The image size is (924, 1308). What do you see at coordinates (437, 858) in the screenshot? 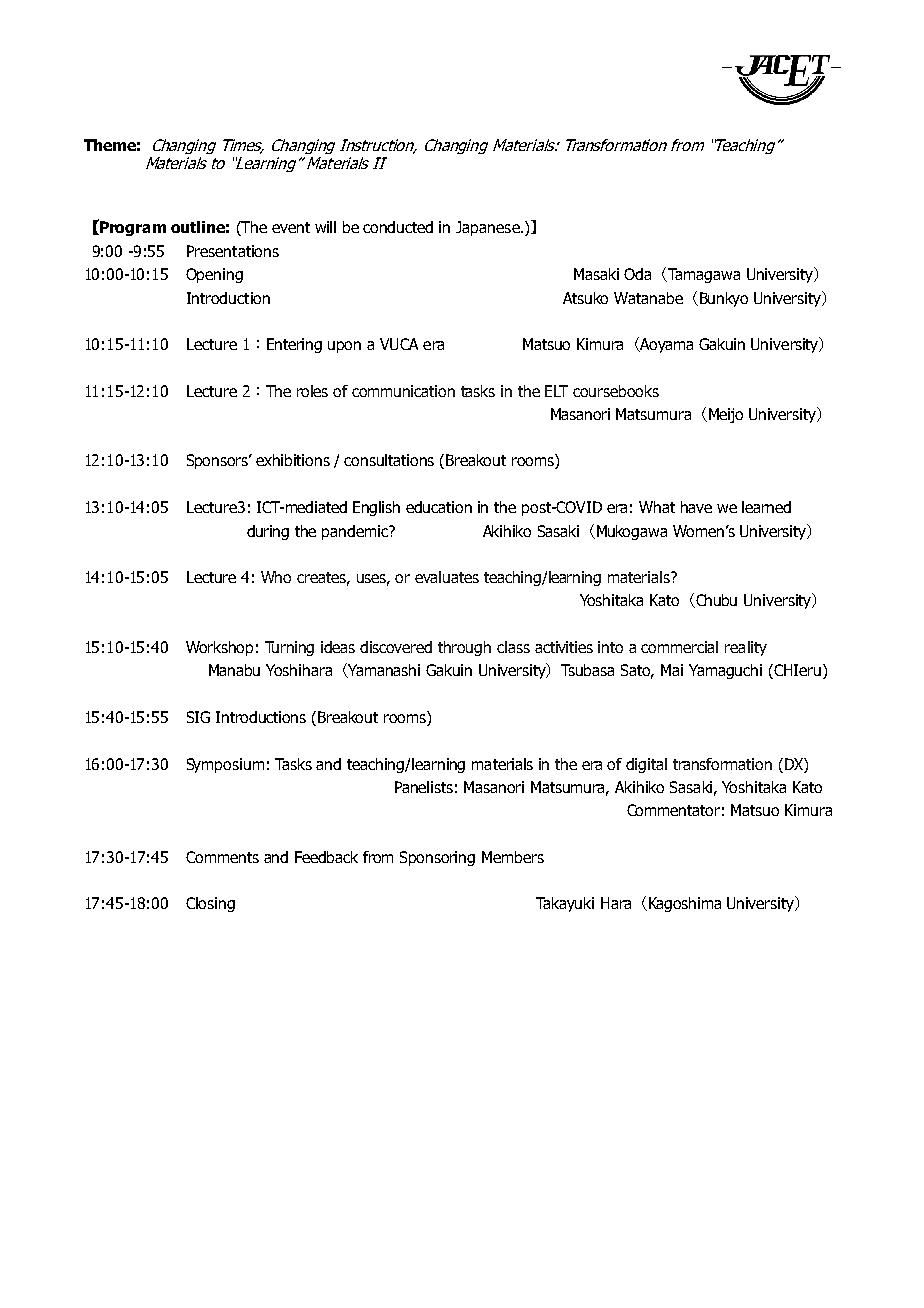
I see `Sponsoring` at bounding box center [437, 858].
